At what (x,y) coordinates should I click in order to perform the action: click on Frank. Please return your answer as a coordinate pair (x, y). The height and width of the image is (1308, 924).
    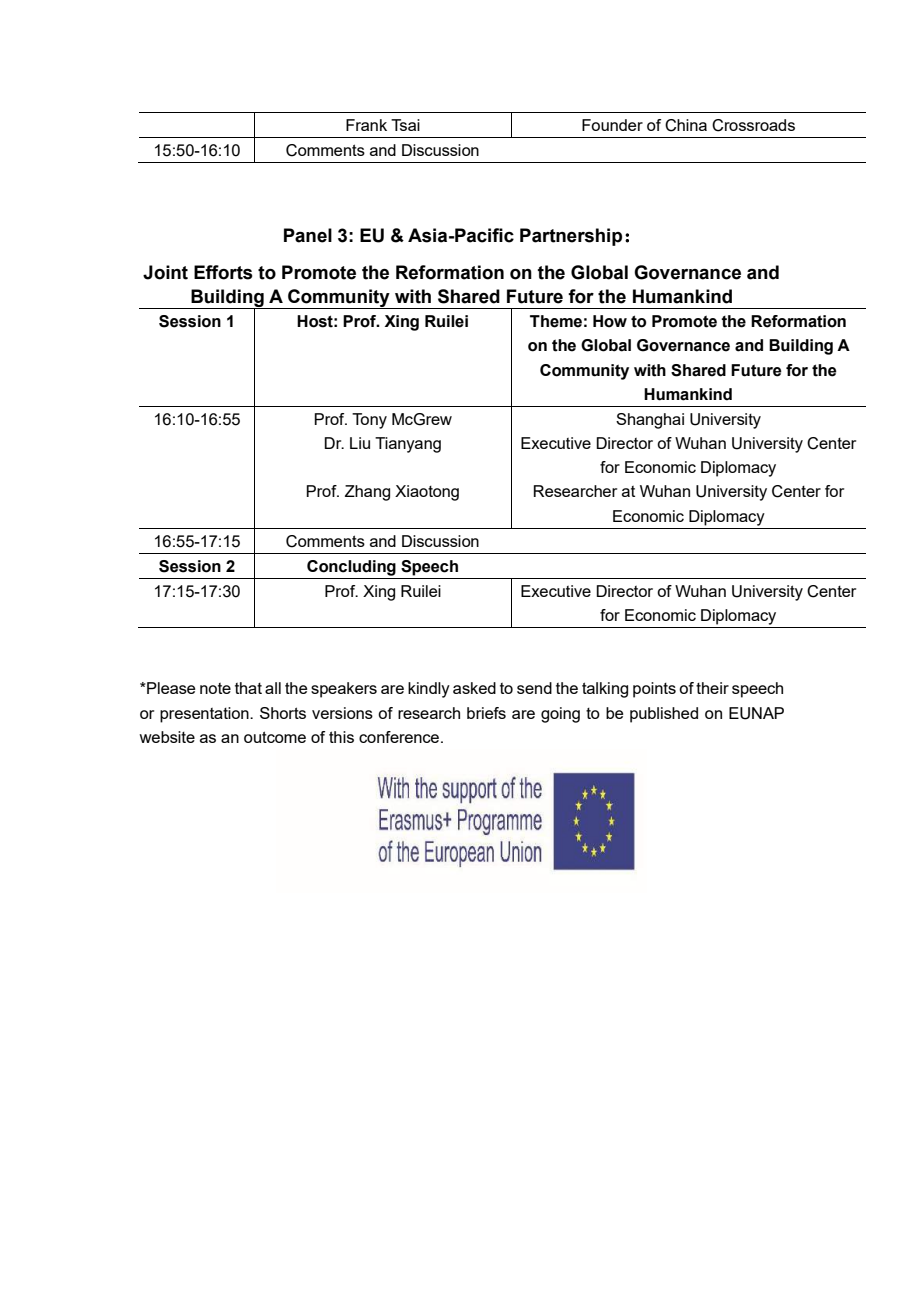
    Looking at the image, I should click on (366, 125).
